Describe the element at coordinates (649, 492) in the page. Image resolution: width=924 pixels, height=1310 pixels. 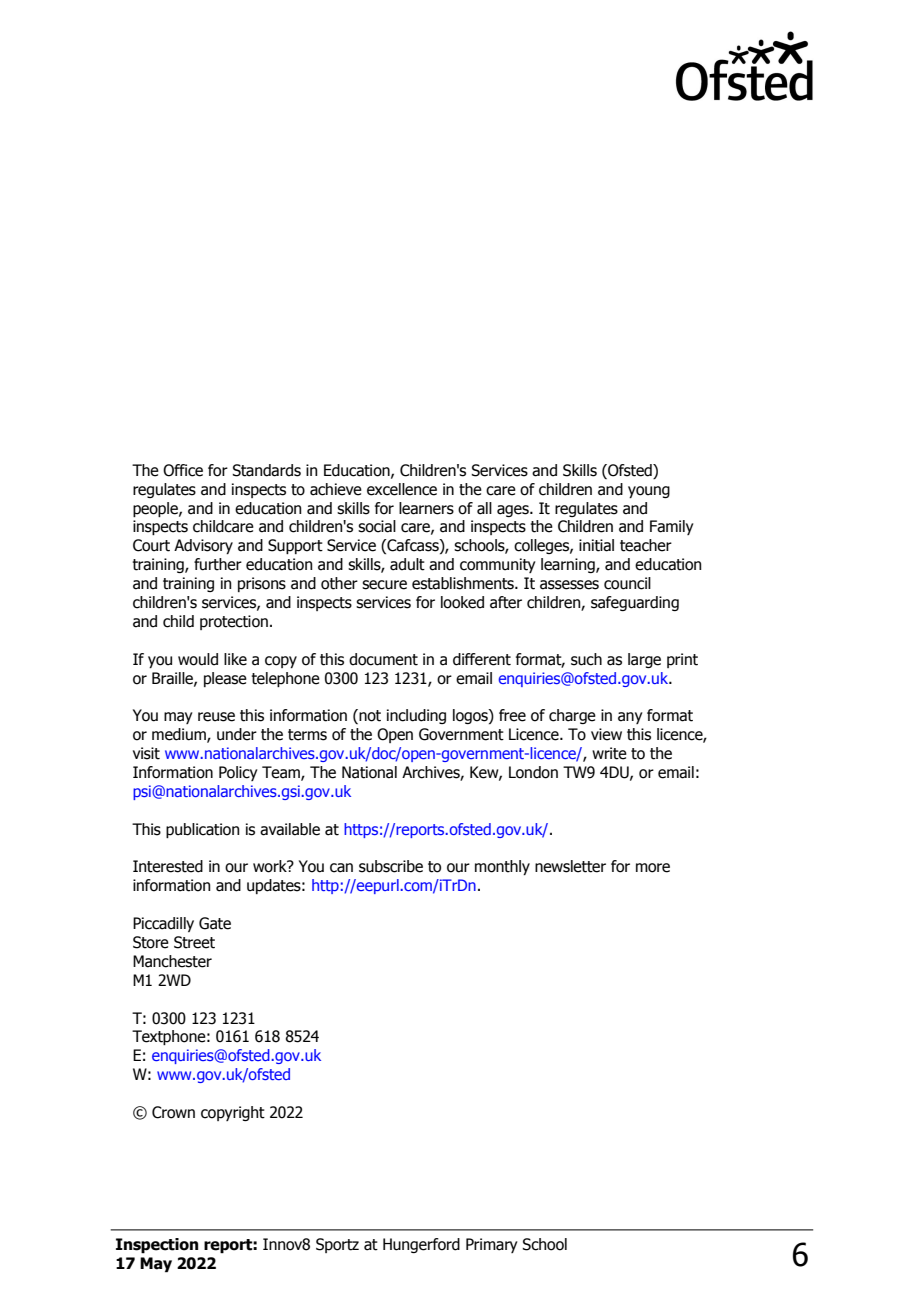
I see `young` at that location.
